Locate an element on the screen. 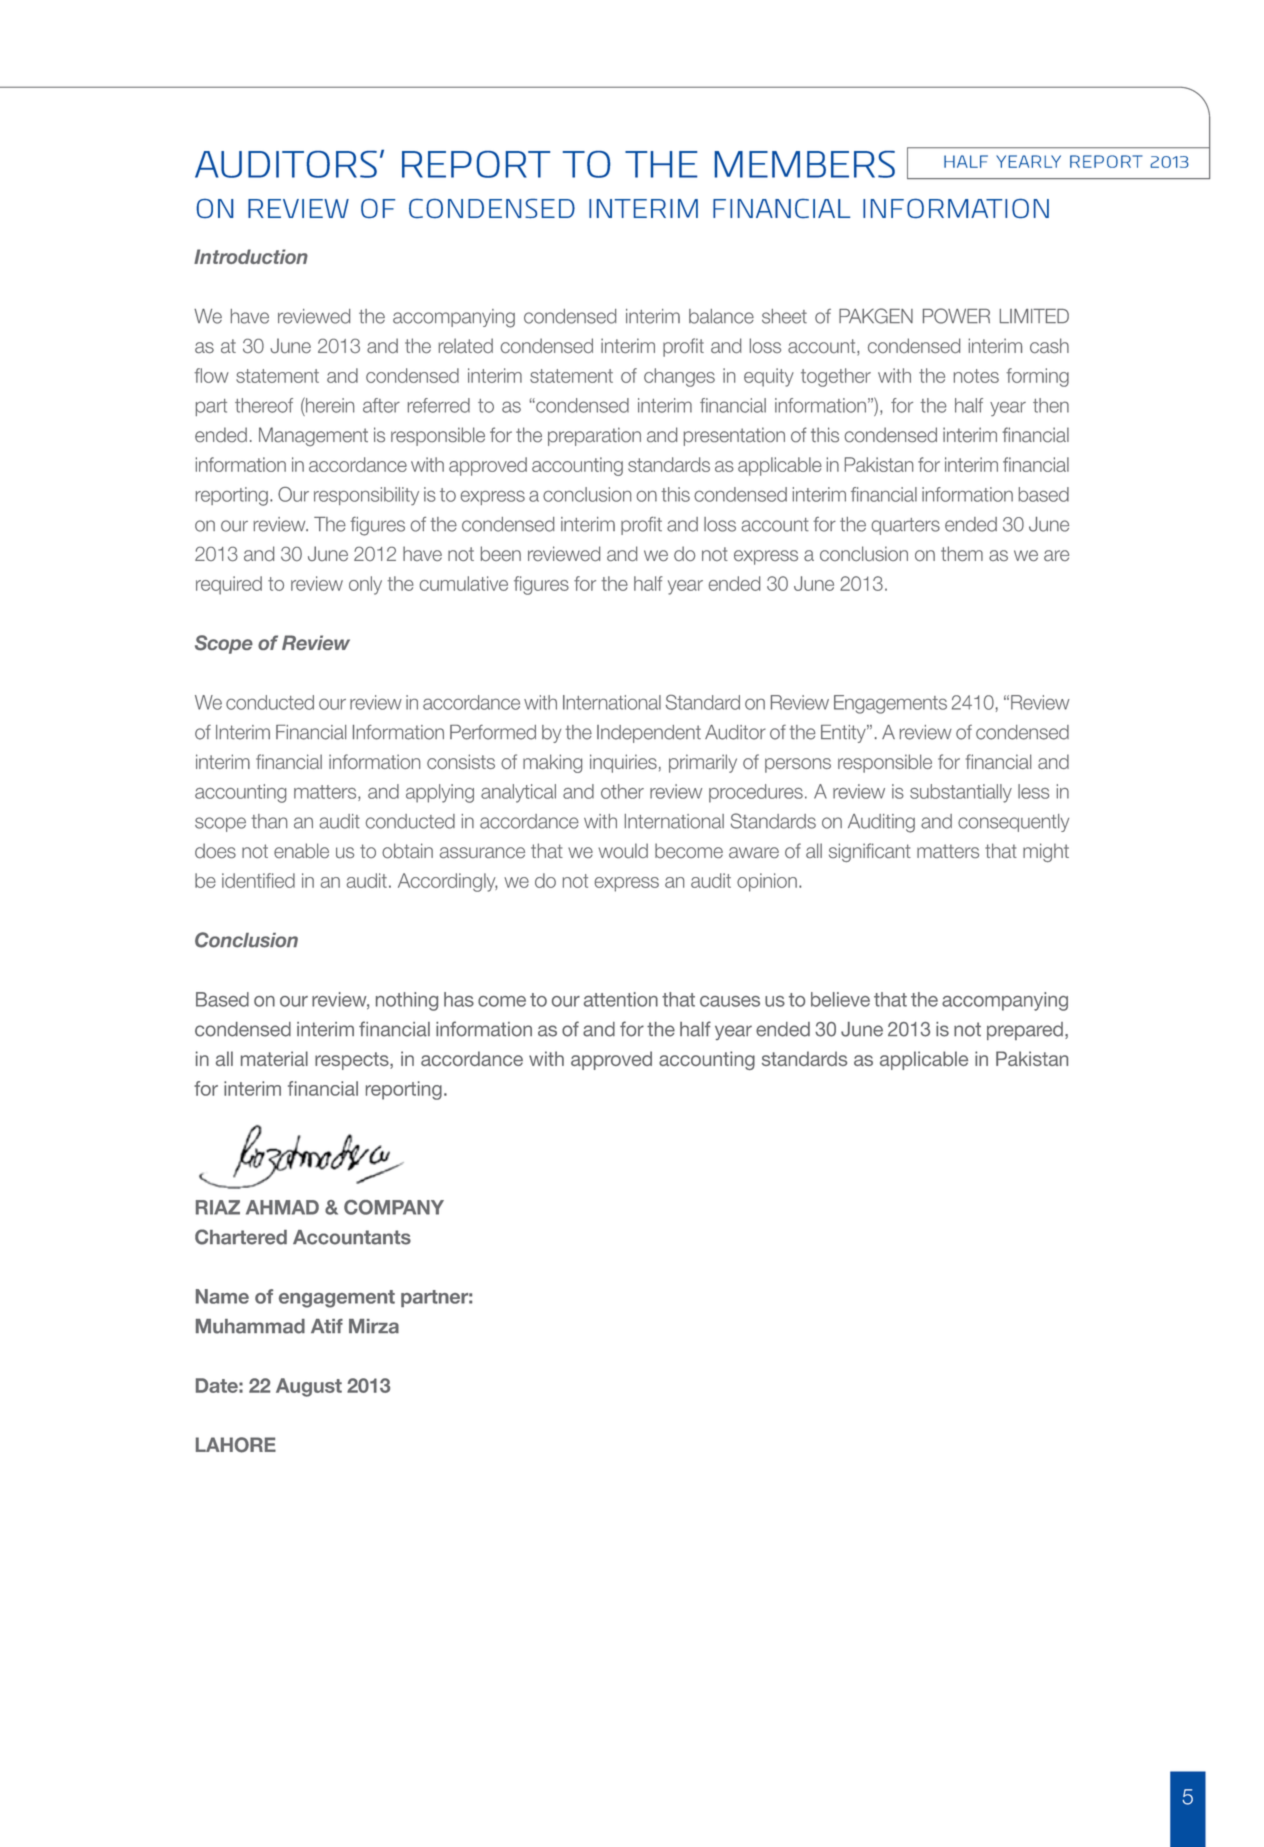 The width and height of the screenshot is (1264, 1847). Introduction is located at coordinates (251, 256).
